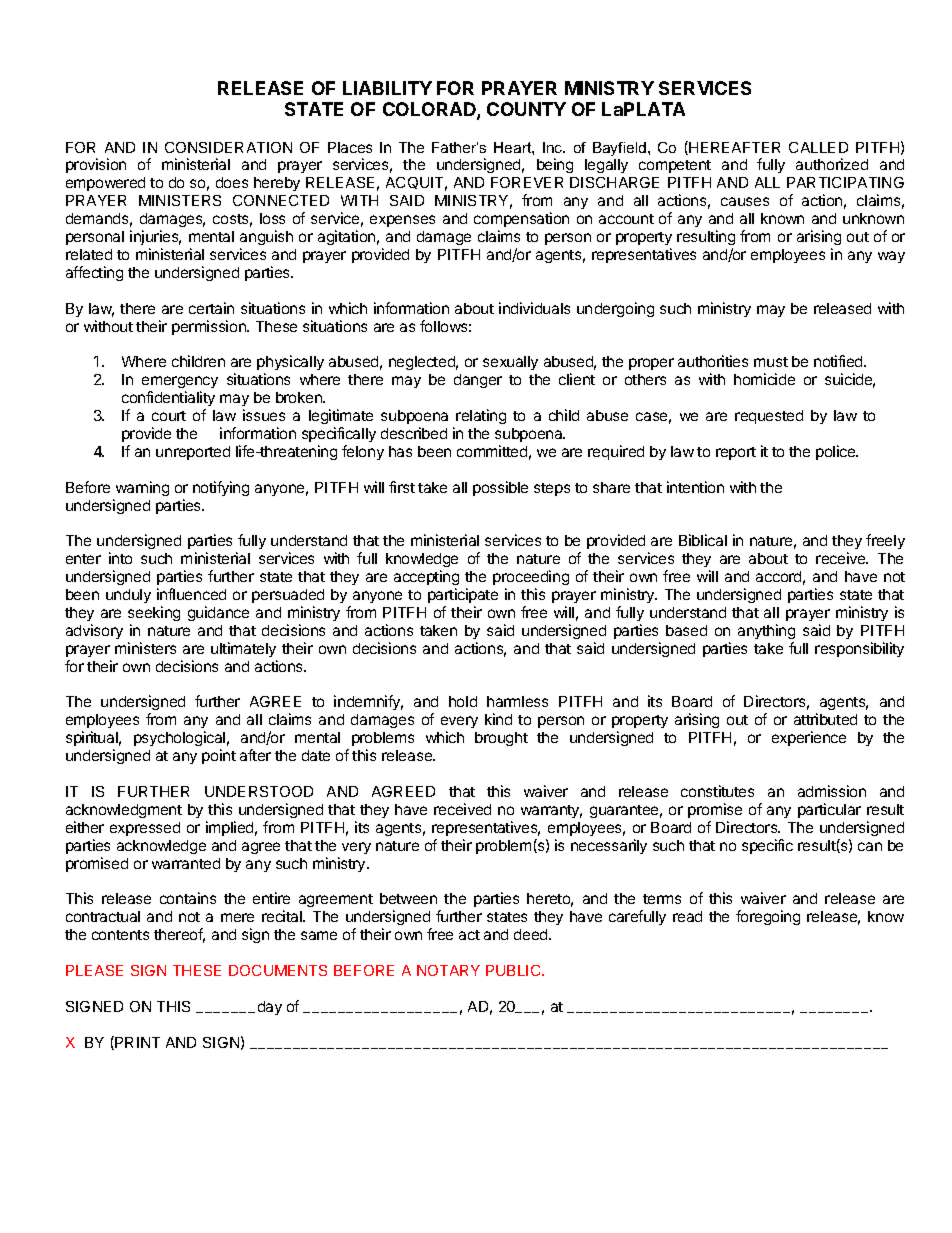 This screenshot has width=952, height=1233. I want to click on experience, so click(809, 738).
